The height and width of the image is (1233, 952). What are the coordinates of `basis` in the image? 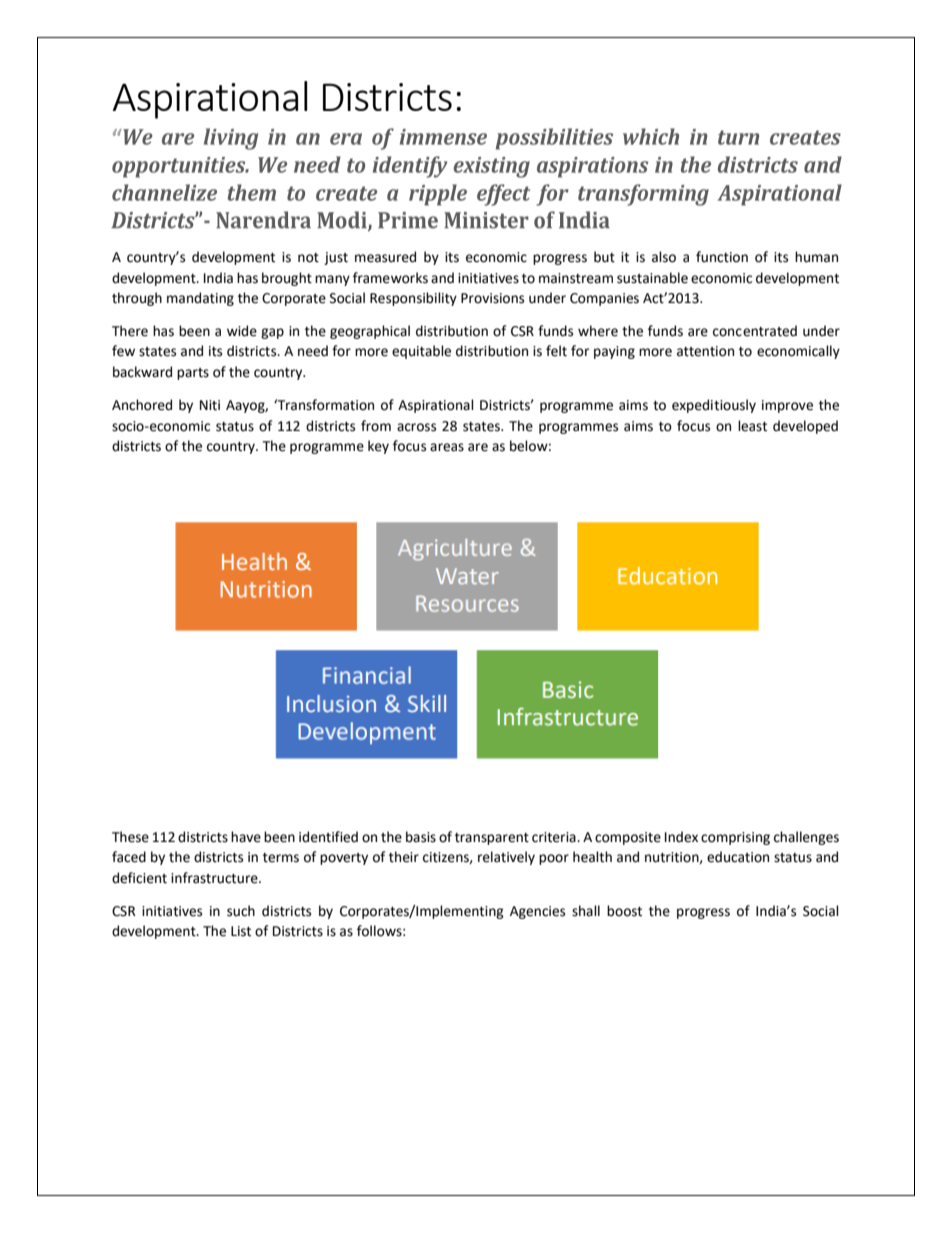 It's located at (421, 837).
